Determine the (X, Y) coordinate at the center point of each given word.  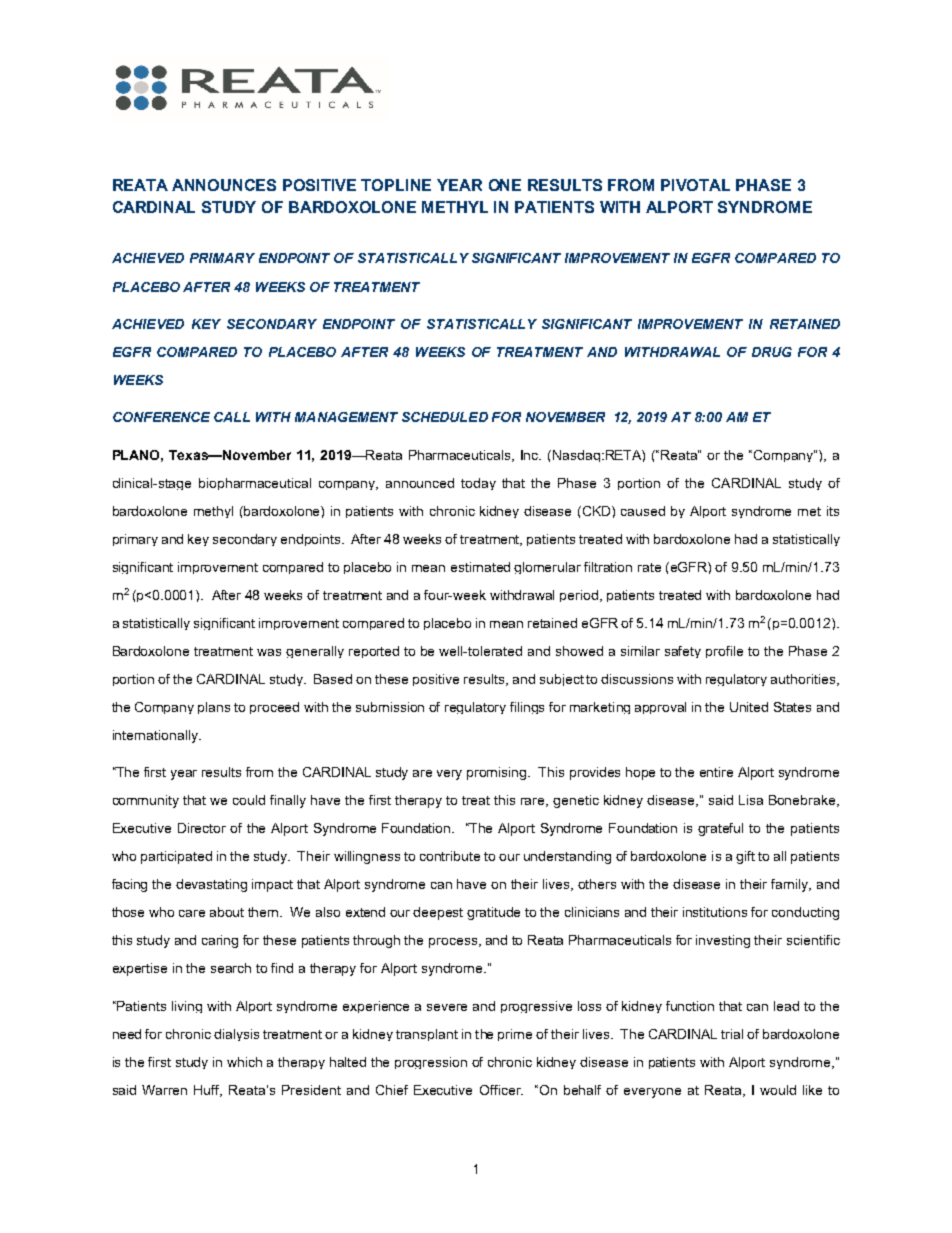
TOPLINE (396, 185)
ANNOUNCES (224, 185)
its (833, 511)
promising (498, 773)
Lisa (751, 800)
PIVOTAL (695, 185)
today (478, 484)
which (244, 1062)
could (249, 800)
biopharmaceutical (255, 484)
